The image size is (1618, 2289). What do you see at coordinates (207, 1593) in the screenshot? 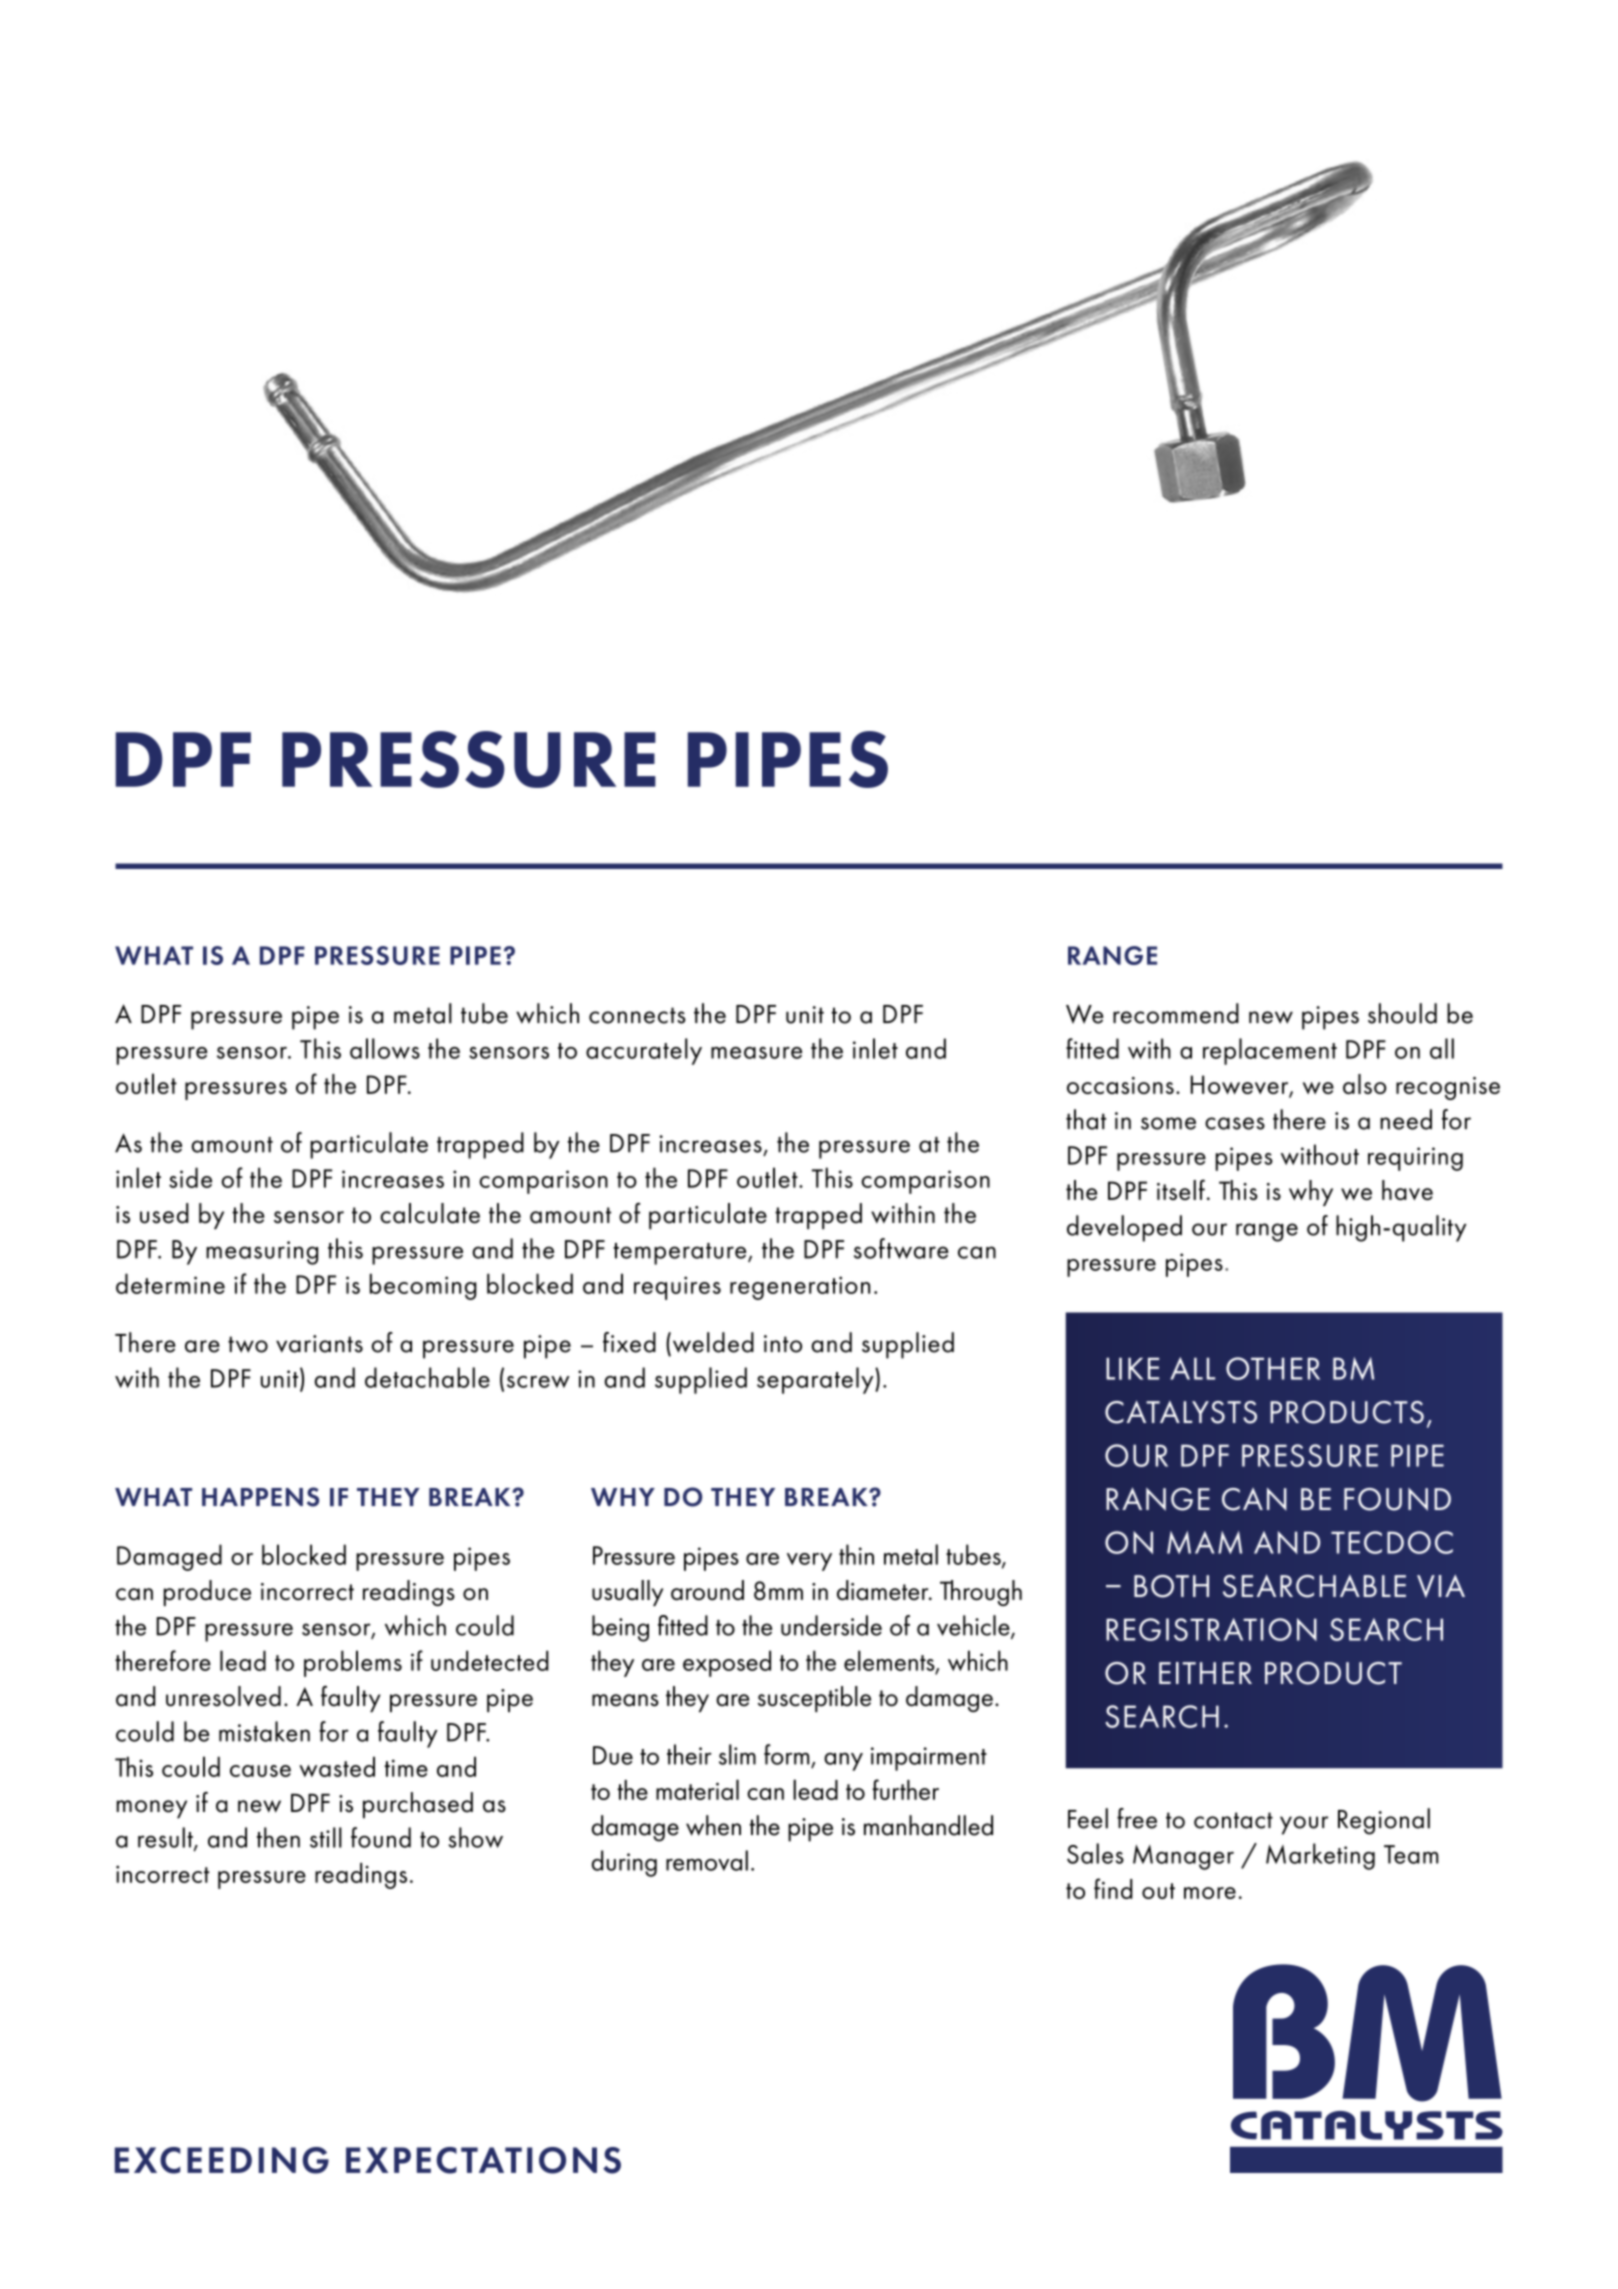
I see `produce` at bounding box center [207, 1593].
